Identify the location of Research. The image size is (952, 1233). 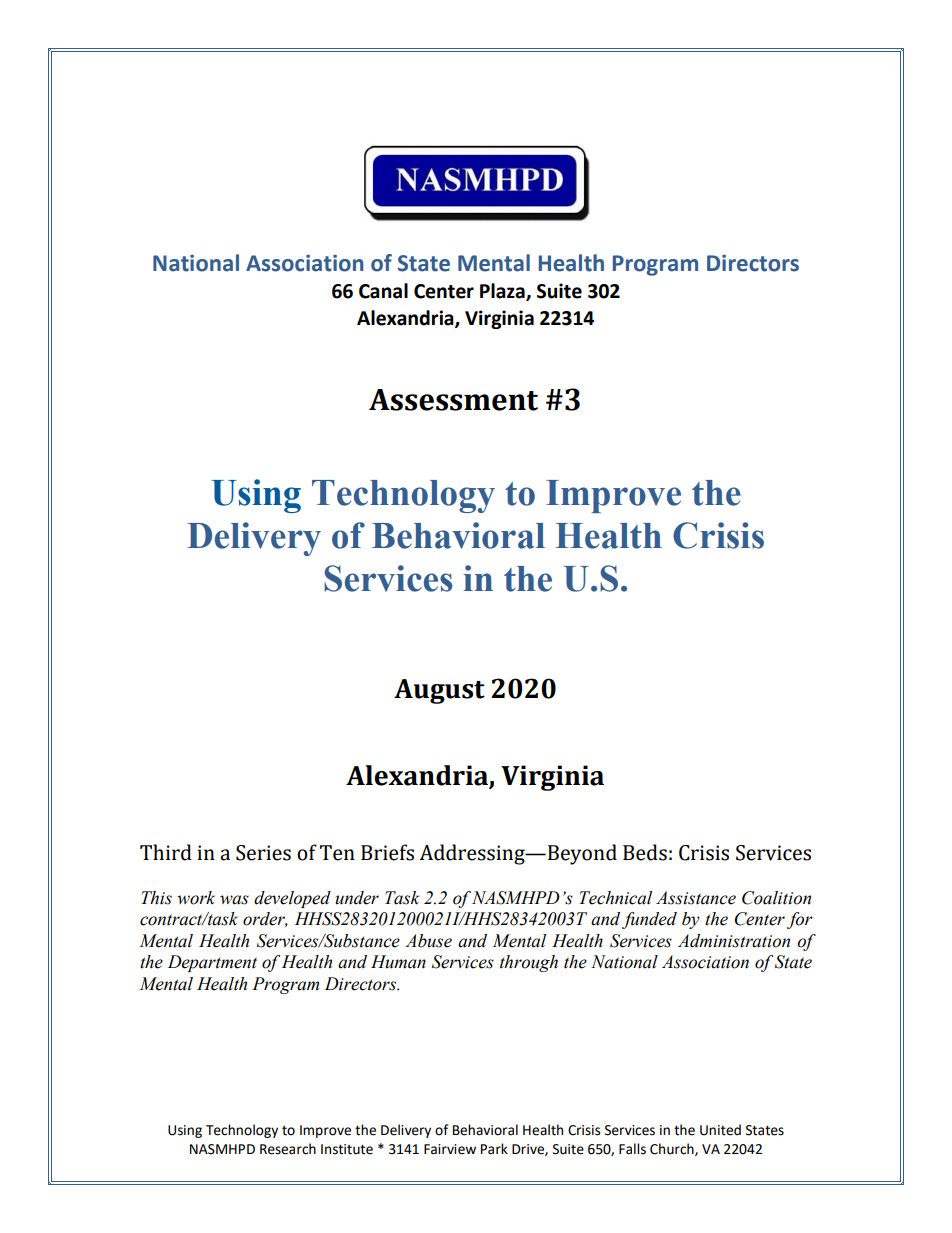
(288, 1149).
